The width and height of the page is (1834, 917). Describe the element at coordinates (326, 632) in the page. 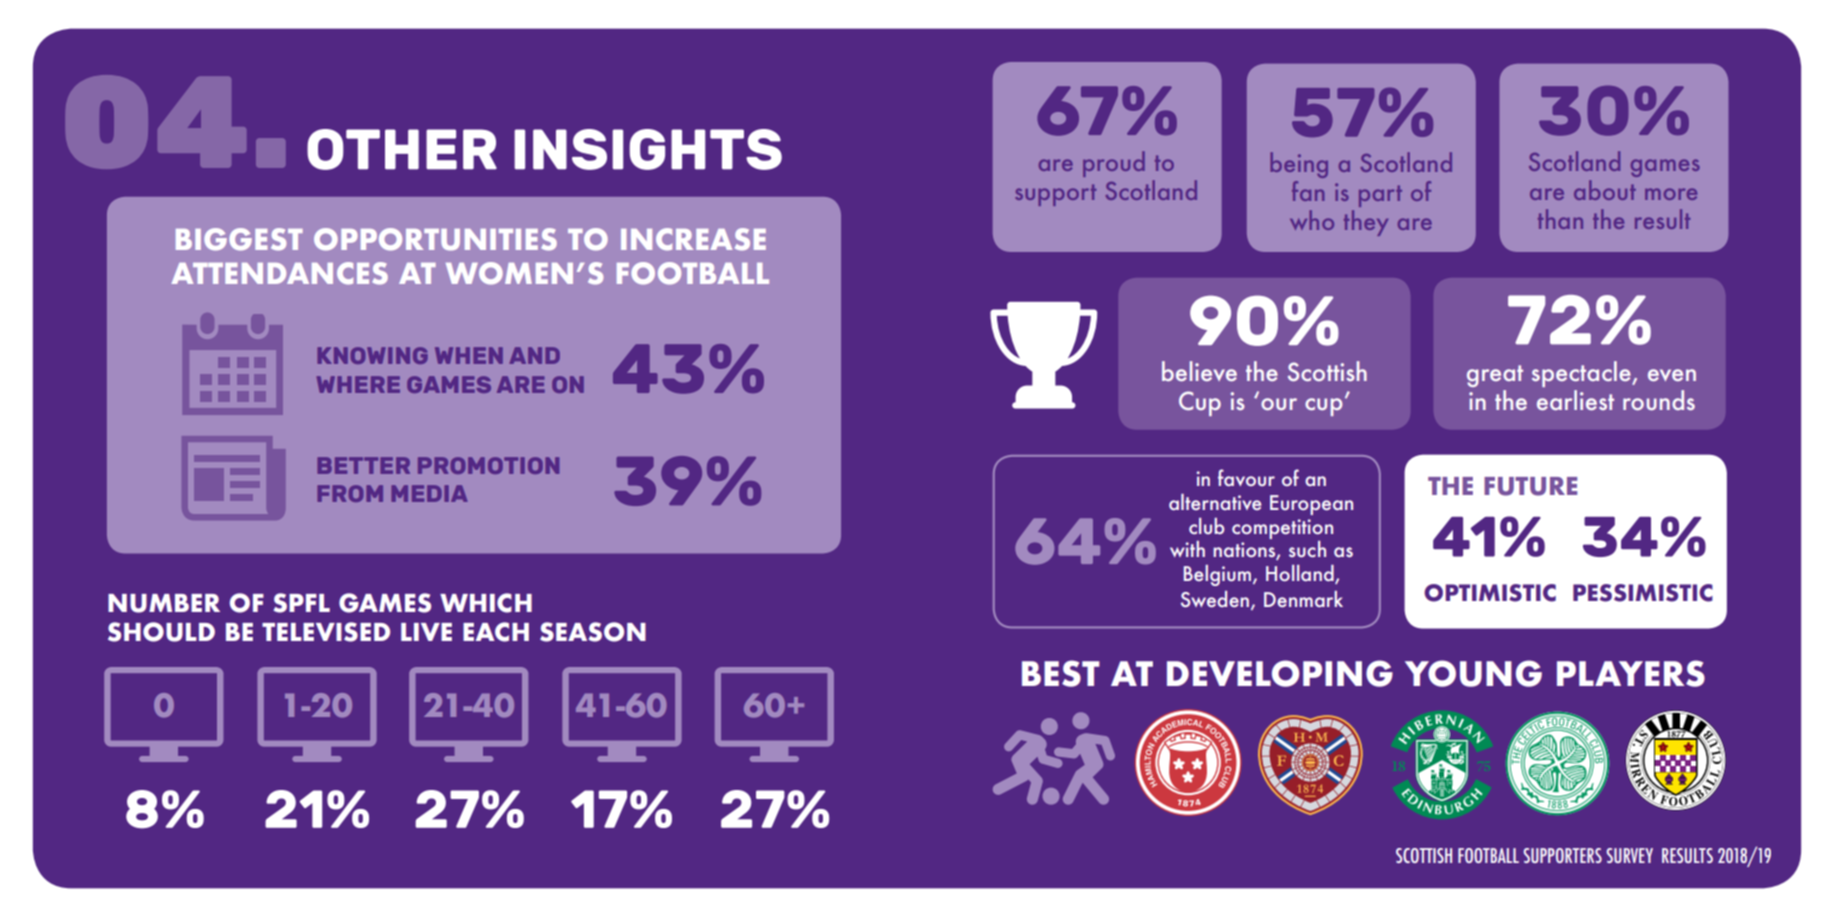

I see `TELEVISED` at that location.
